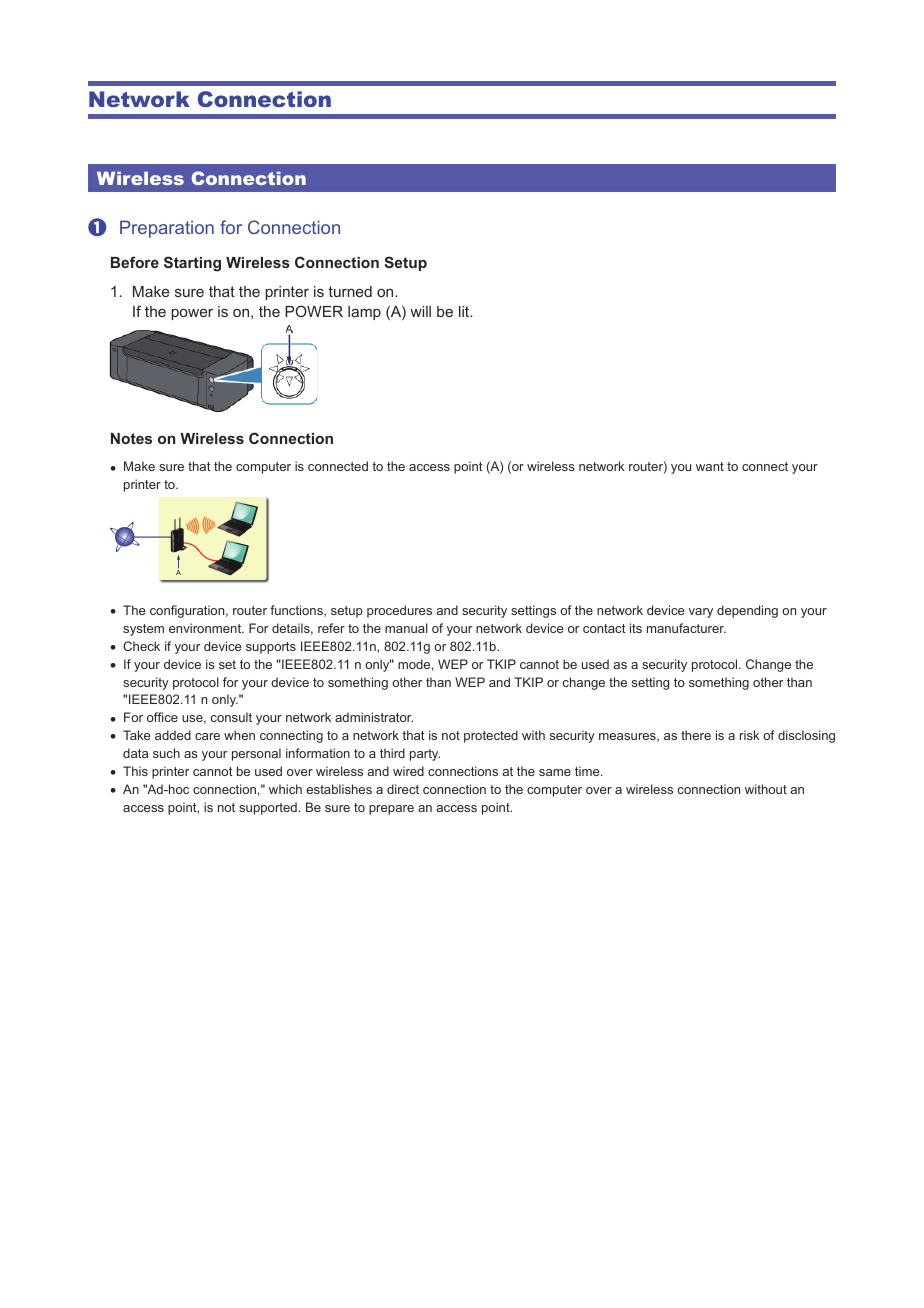  Describe the element at coordinates (403, 789) in the screenshot. I see `direct` at that location.
